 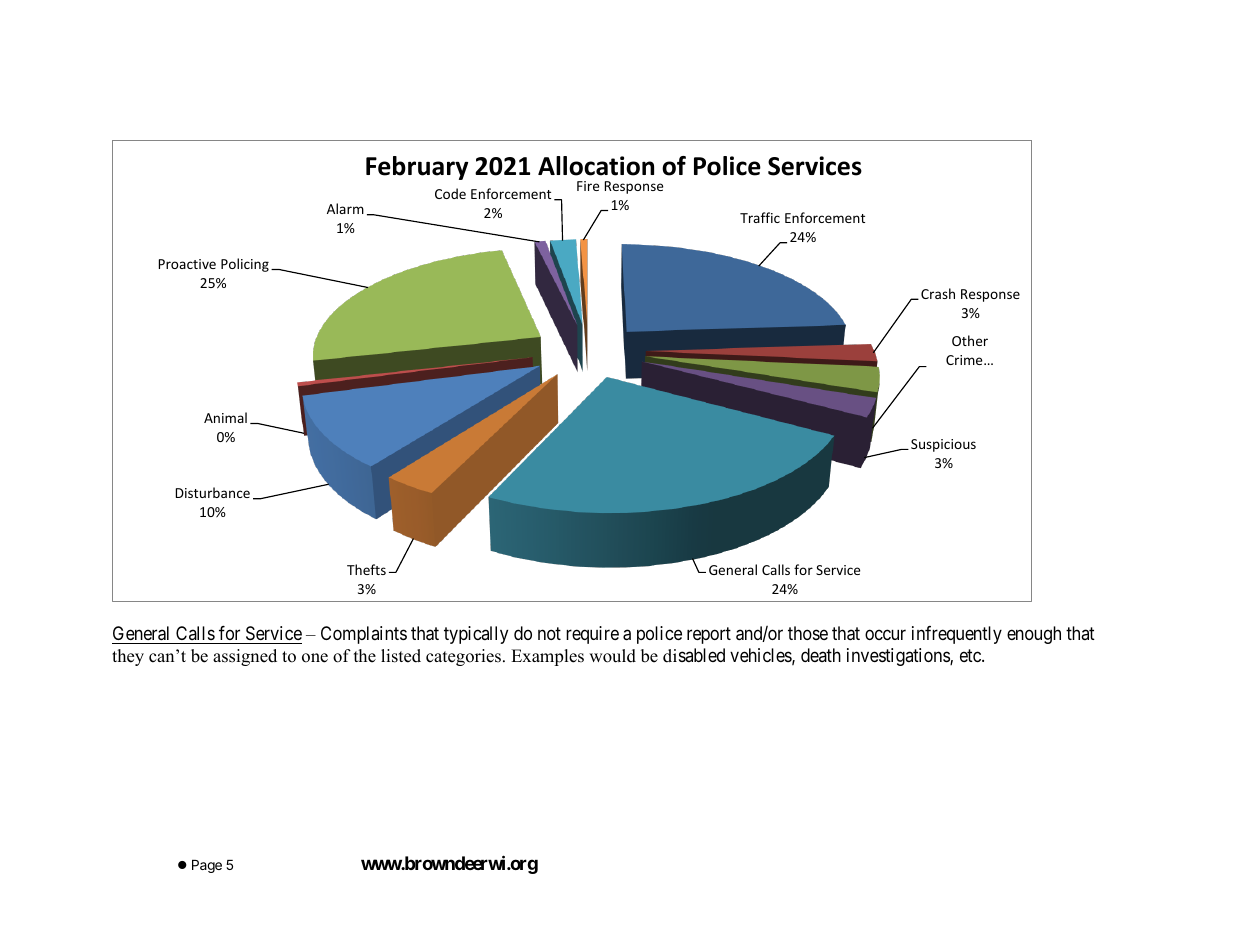 What do you see at coordinates (245, 657) in the screenshot?
I see `assigned` at bounding box center [245, 657].
